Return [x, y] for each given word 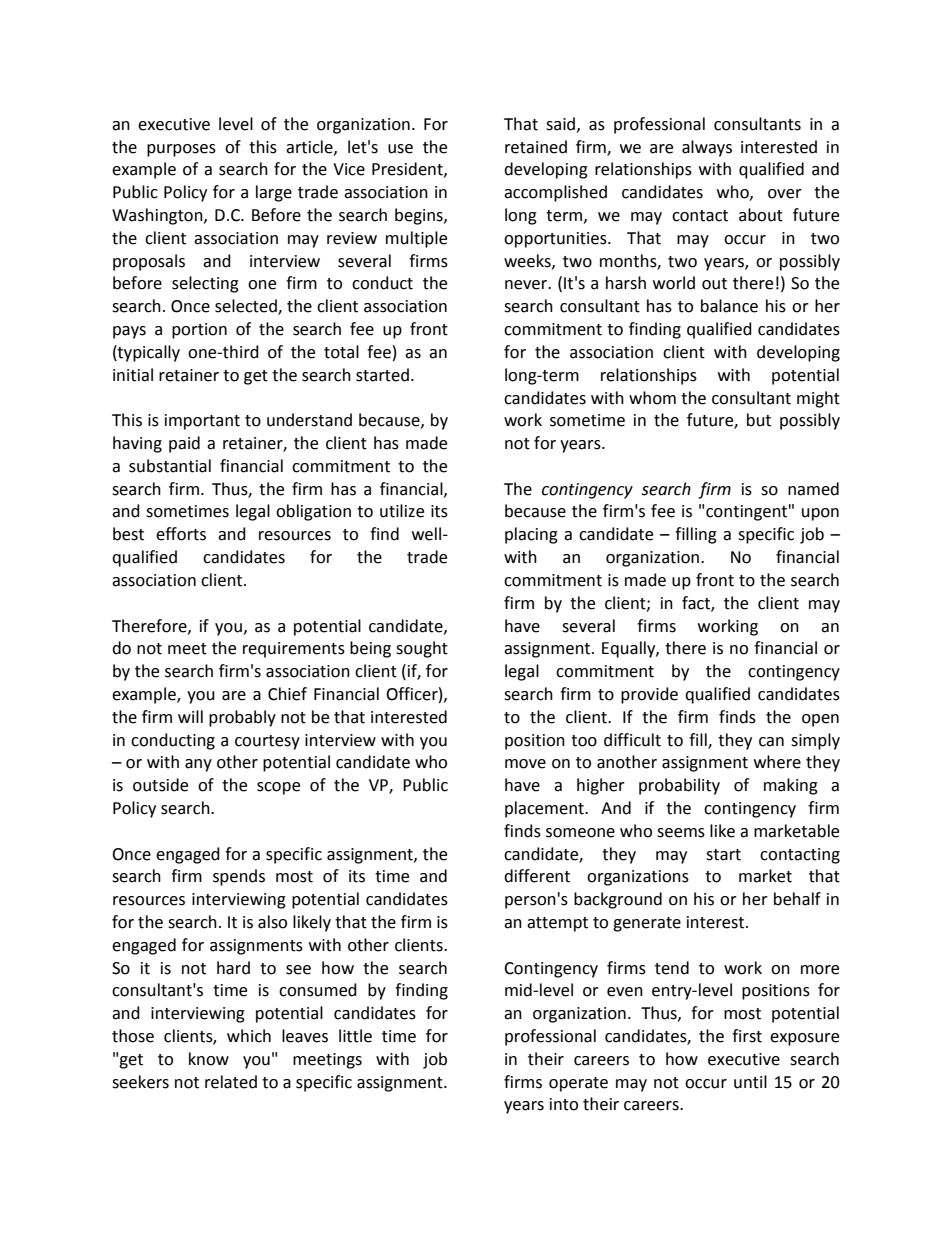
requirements [294, 650]
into [564, 1104]
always [707, 148]
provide [649, 695]
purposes [181, 150]
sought [422, 649]
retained [536, 147]
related [231, 1082]
